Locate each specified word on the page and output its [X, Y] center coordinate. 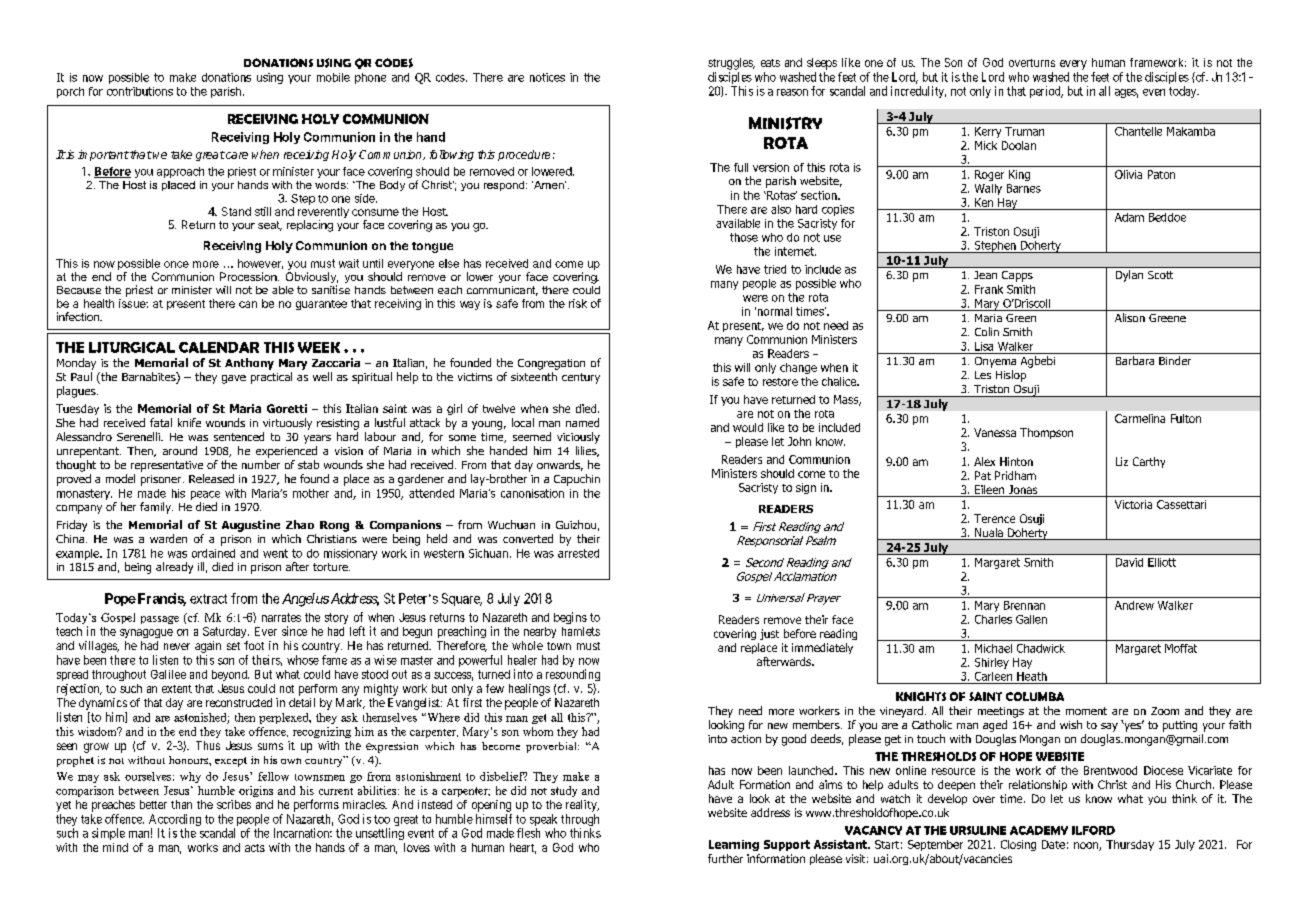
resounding [573, 676]
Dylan [1129, 276]
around [180, 450]
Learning [734, 845]
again [208, 647]
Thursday [1130, 845]
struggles [731, 64]
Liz [1122, 461]
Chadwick [1041, 648]
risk [578, 303]
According [175, 821]
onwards [560, 465]
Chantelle [1138, 131]
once [176, 264]
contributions [140, 91]
